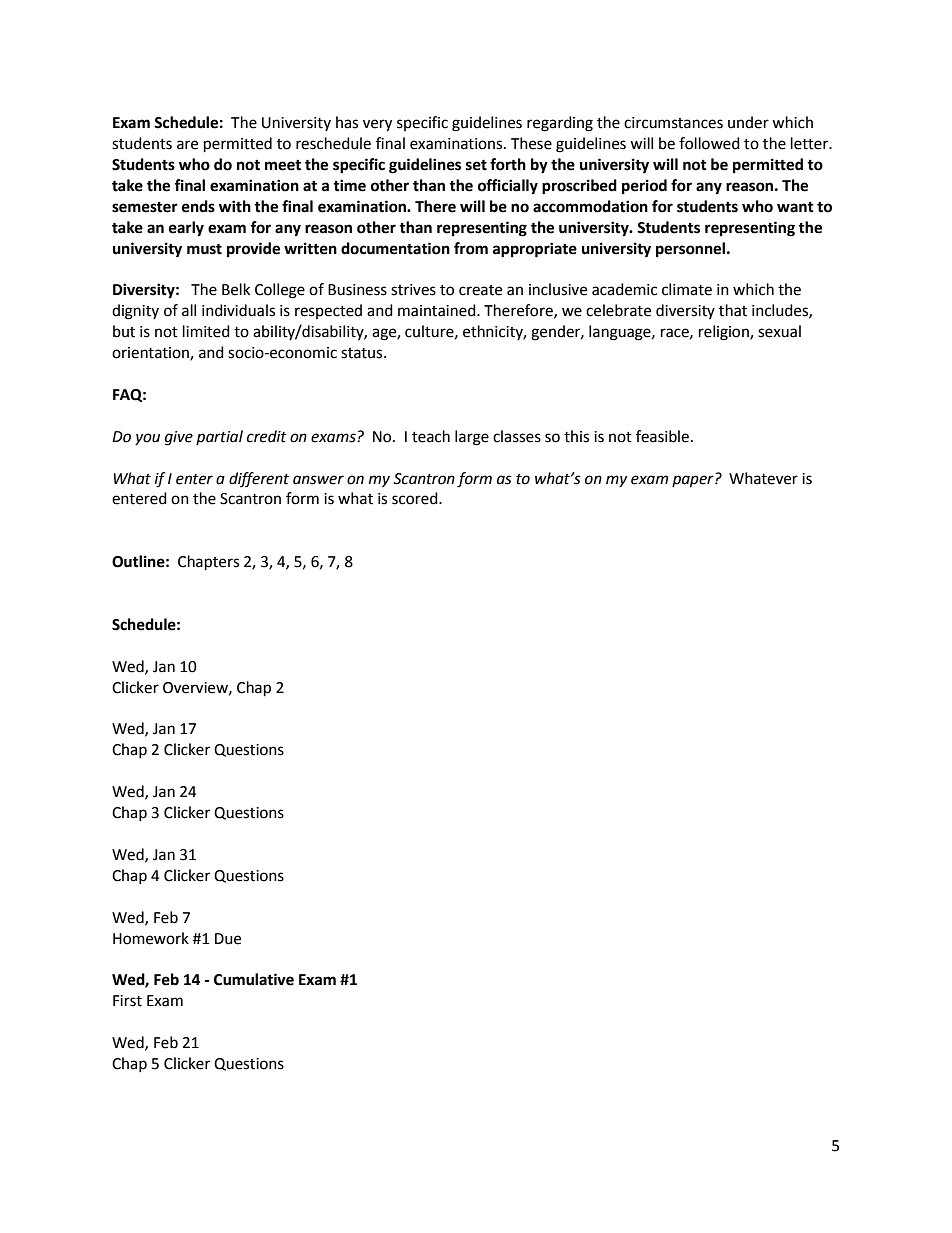 This screenshot has width=952, height=1233. I want to click on Homework, so click(151, 938).
